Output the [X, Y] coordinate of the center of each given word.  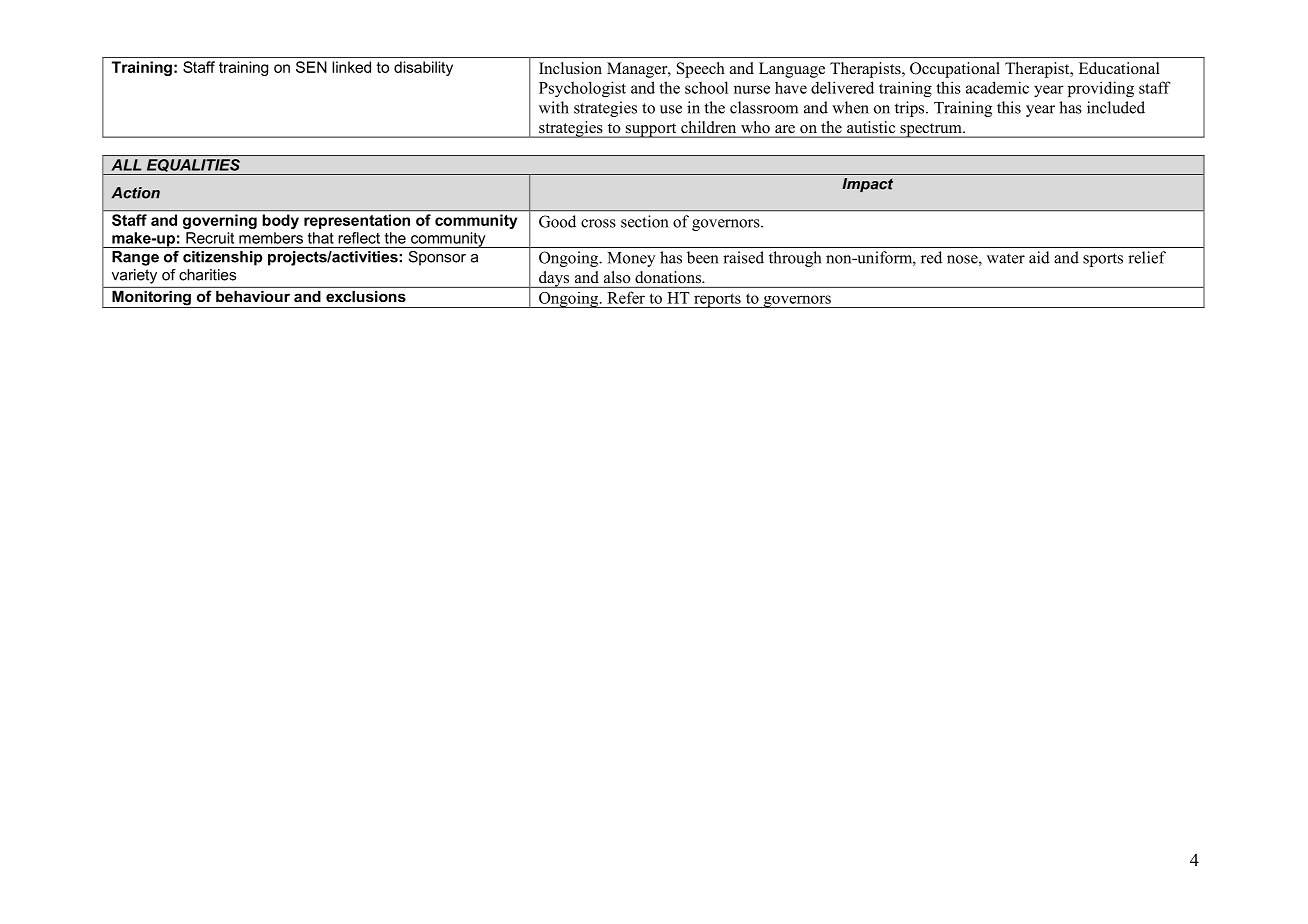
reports [717, 300]
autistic [871, 127]
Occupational [955, 70]
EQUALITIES [193, 167]
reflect [359, 238]
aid [1039, 257]
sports [1103, 260]
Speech [701, 70]
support [651, 130]
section [644, 221]
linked [351, 67]
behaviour [253, 296]
